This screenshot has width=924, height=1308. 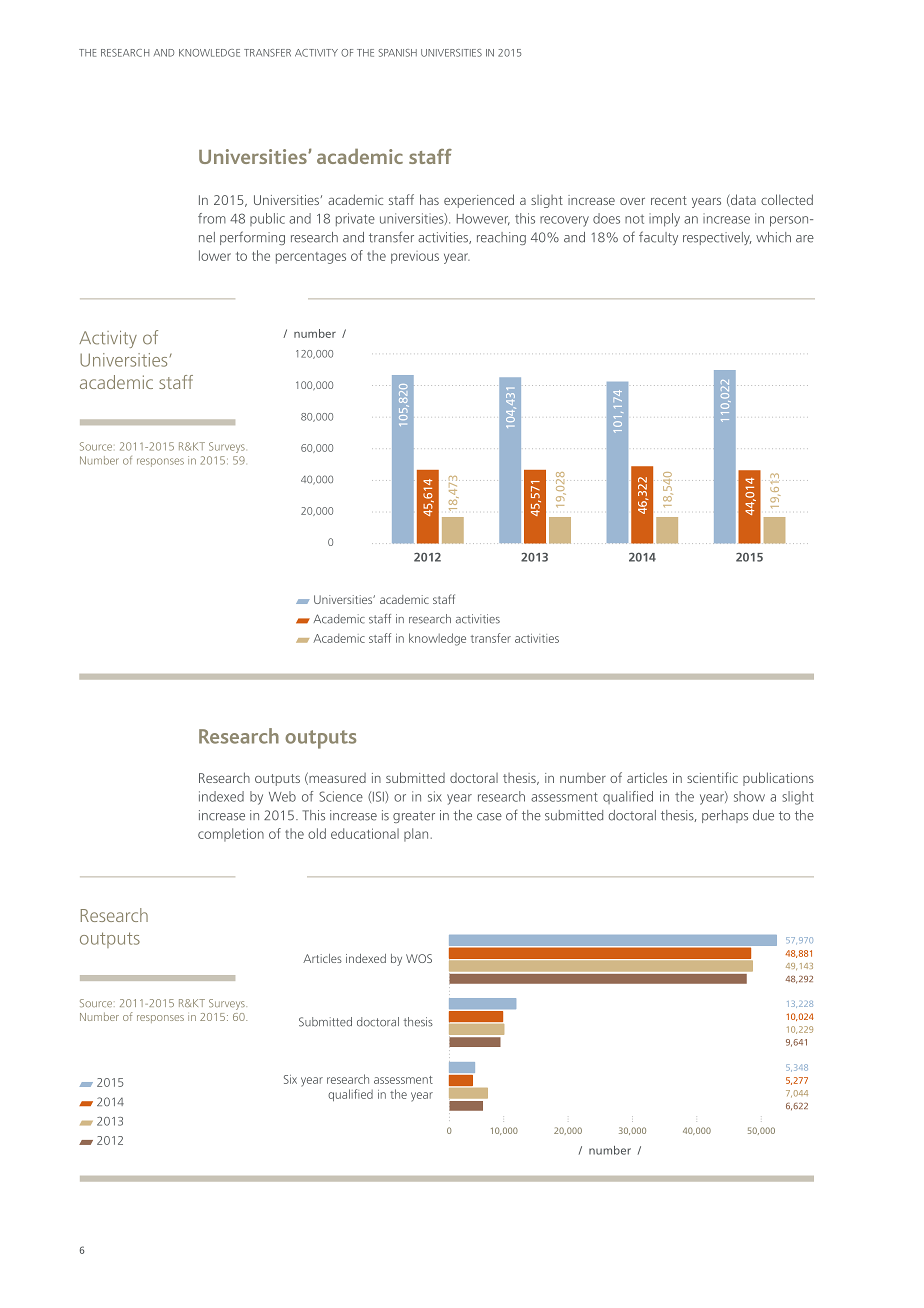 I want to click on old, so click(x=317, y=833).
